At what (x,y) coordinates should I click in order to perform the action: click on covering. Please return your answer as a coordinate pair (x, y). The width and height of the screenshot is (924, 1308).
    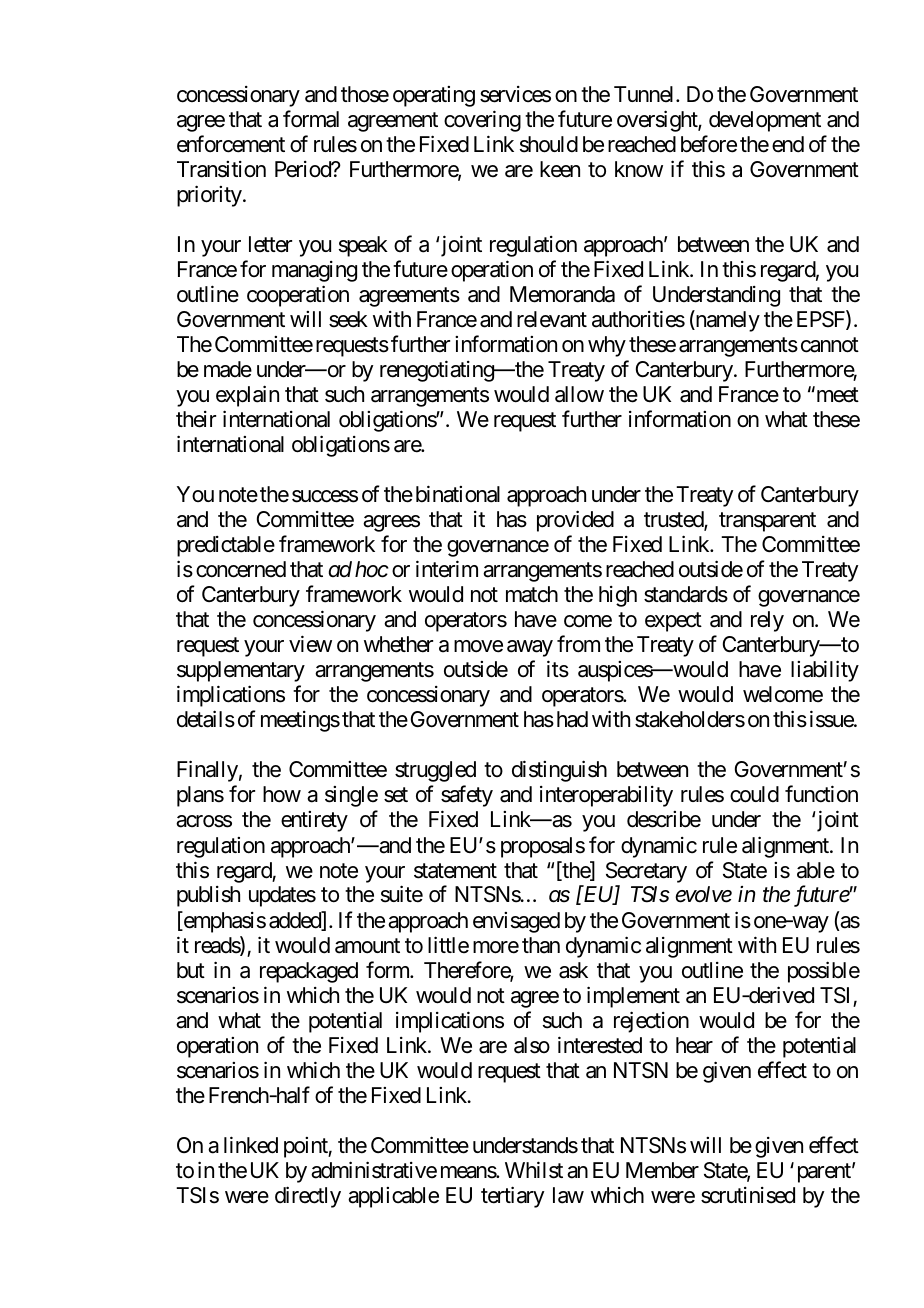
    Looking at the image, I should click on (482, 121).
